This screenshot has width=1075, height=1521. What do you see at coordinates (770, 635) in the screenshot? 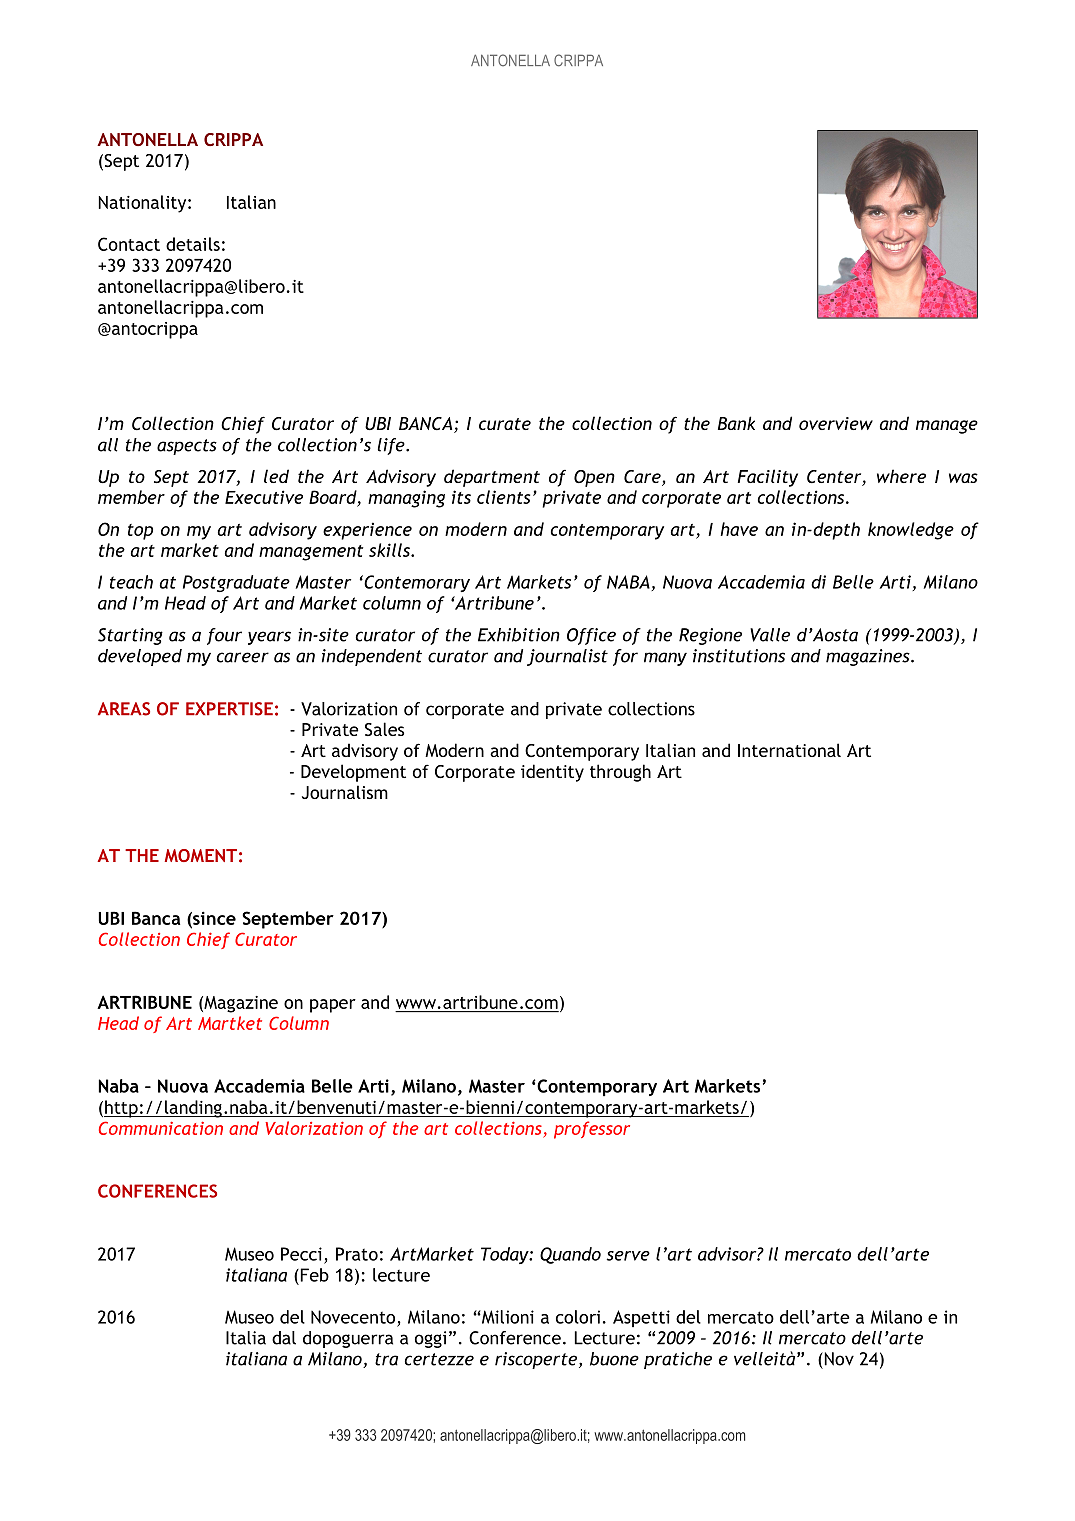
I see `Valle` at bounding box center [770, 635].
